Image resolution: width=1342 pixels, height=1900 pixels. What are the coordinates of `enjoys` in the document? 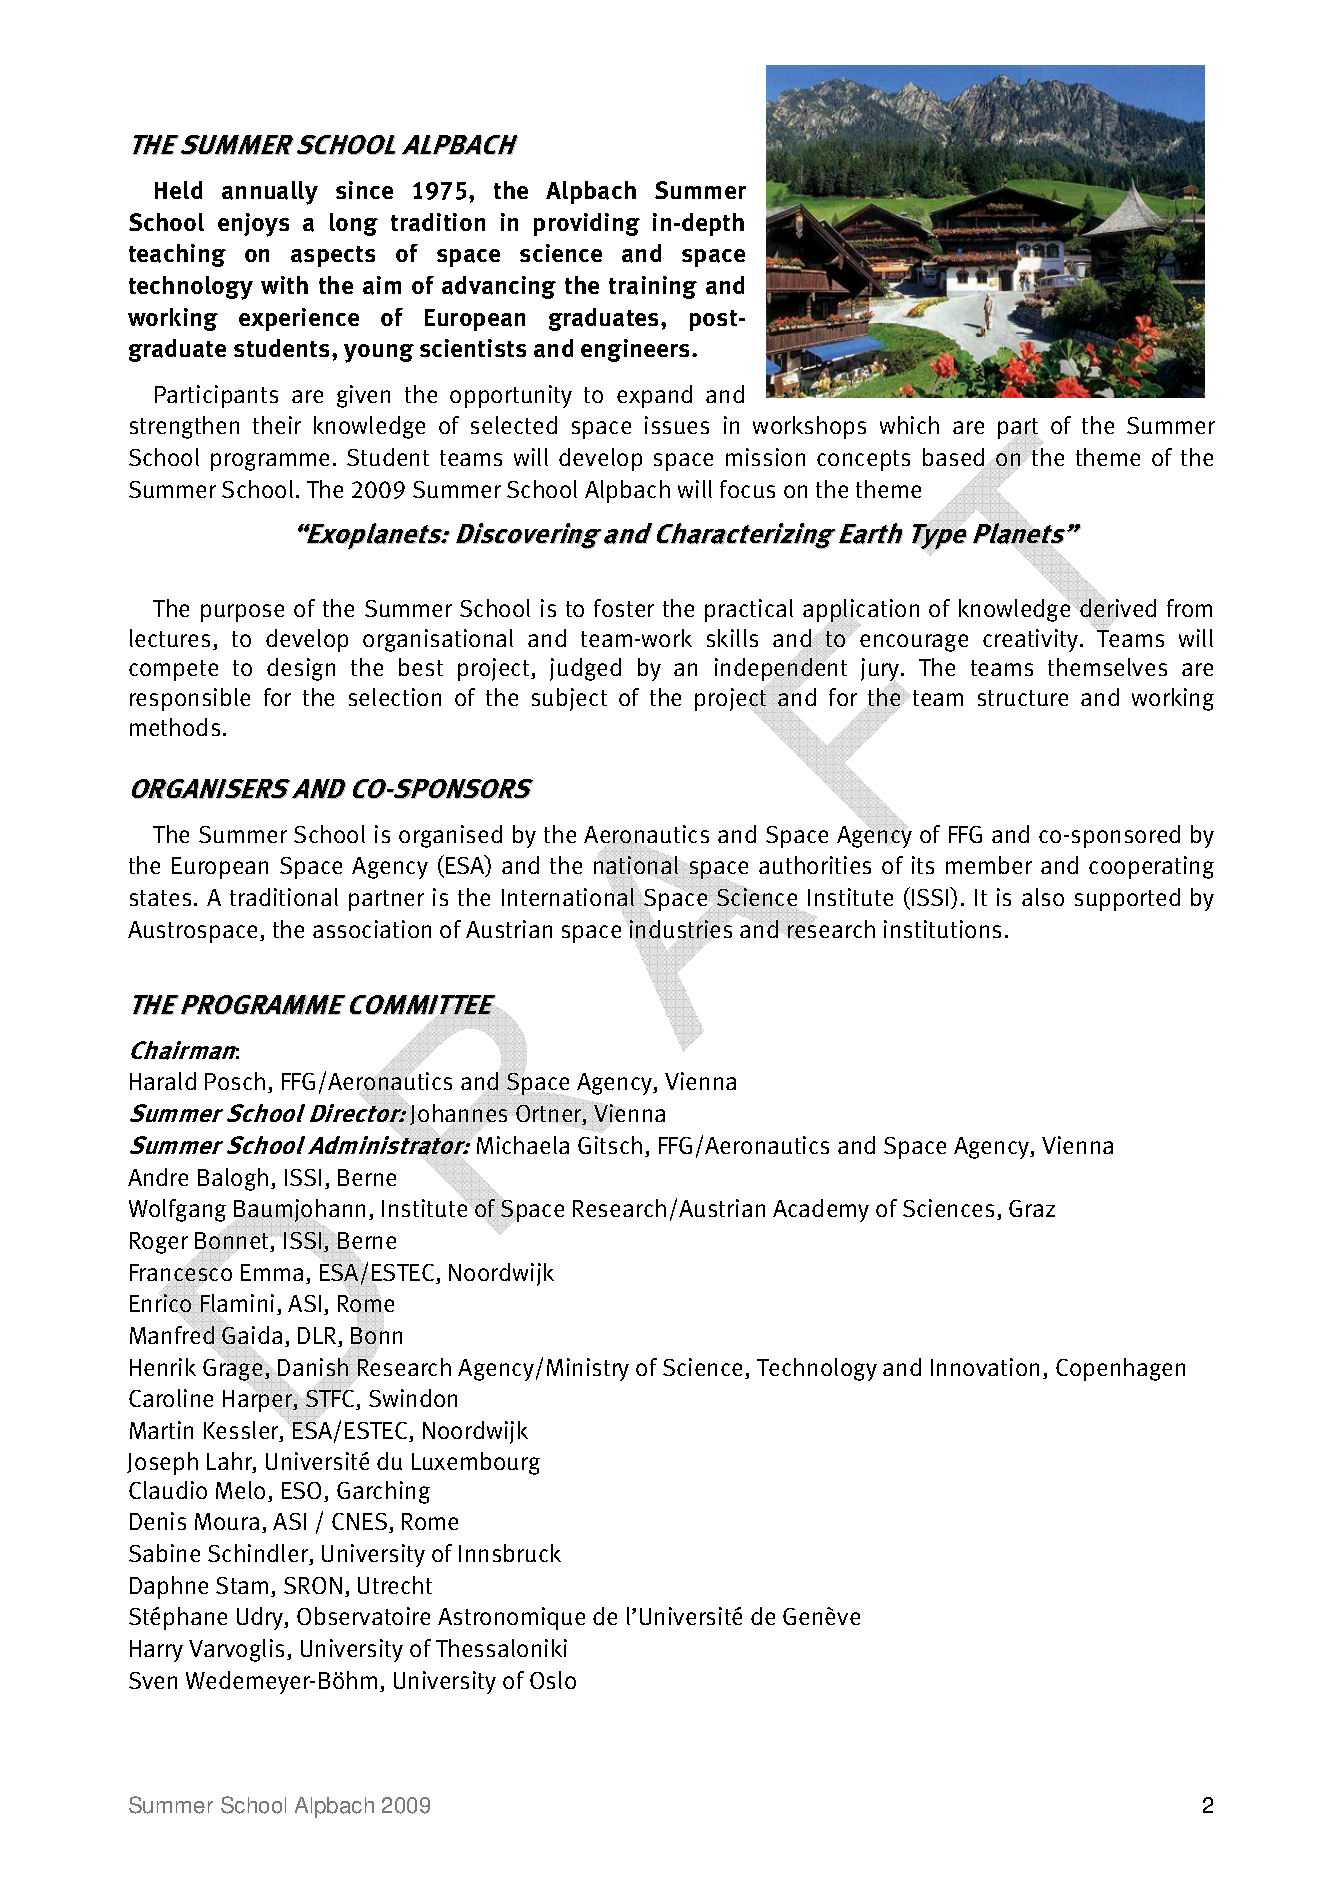 It's located at (253, 225).
